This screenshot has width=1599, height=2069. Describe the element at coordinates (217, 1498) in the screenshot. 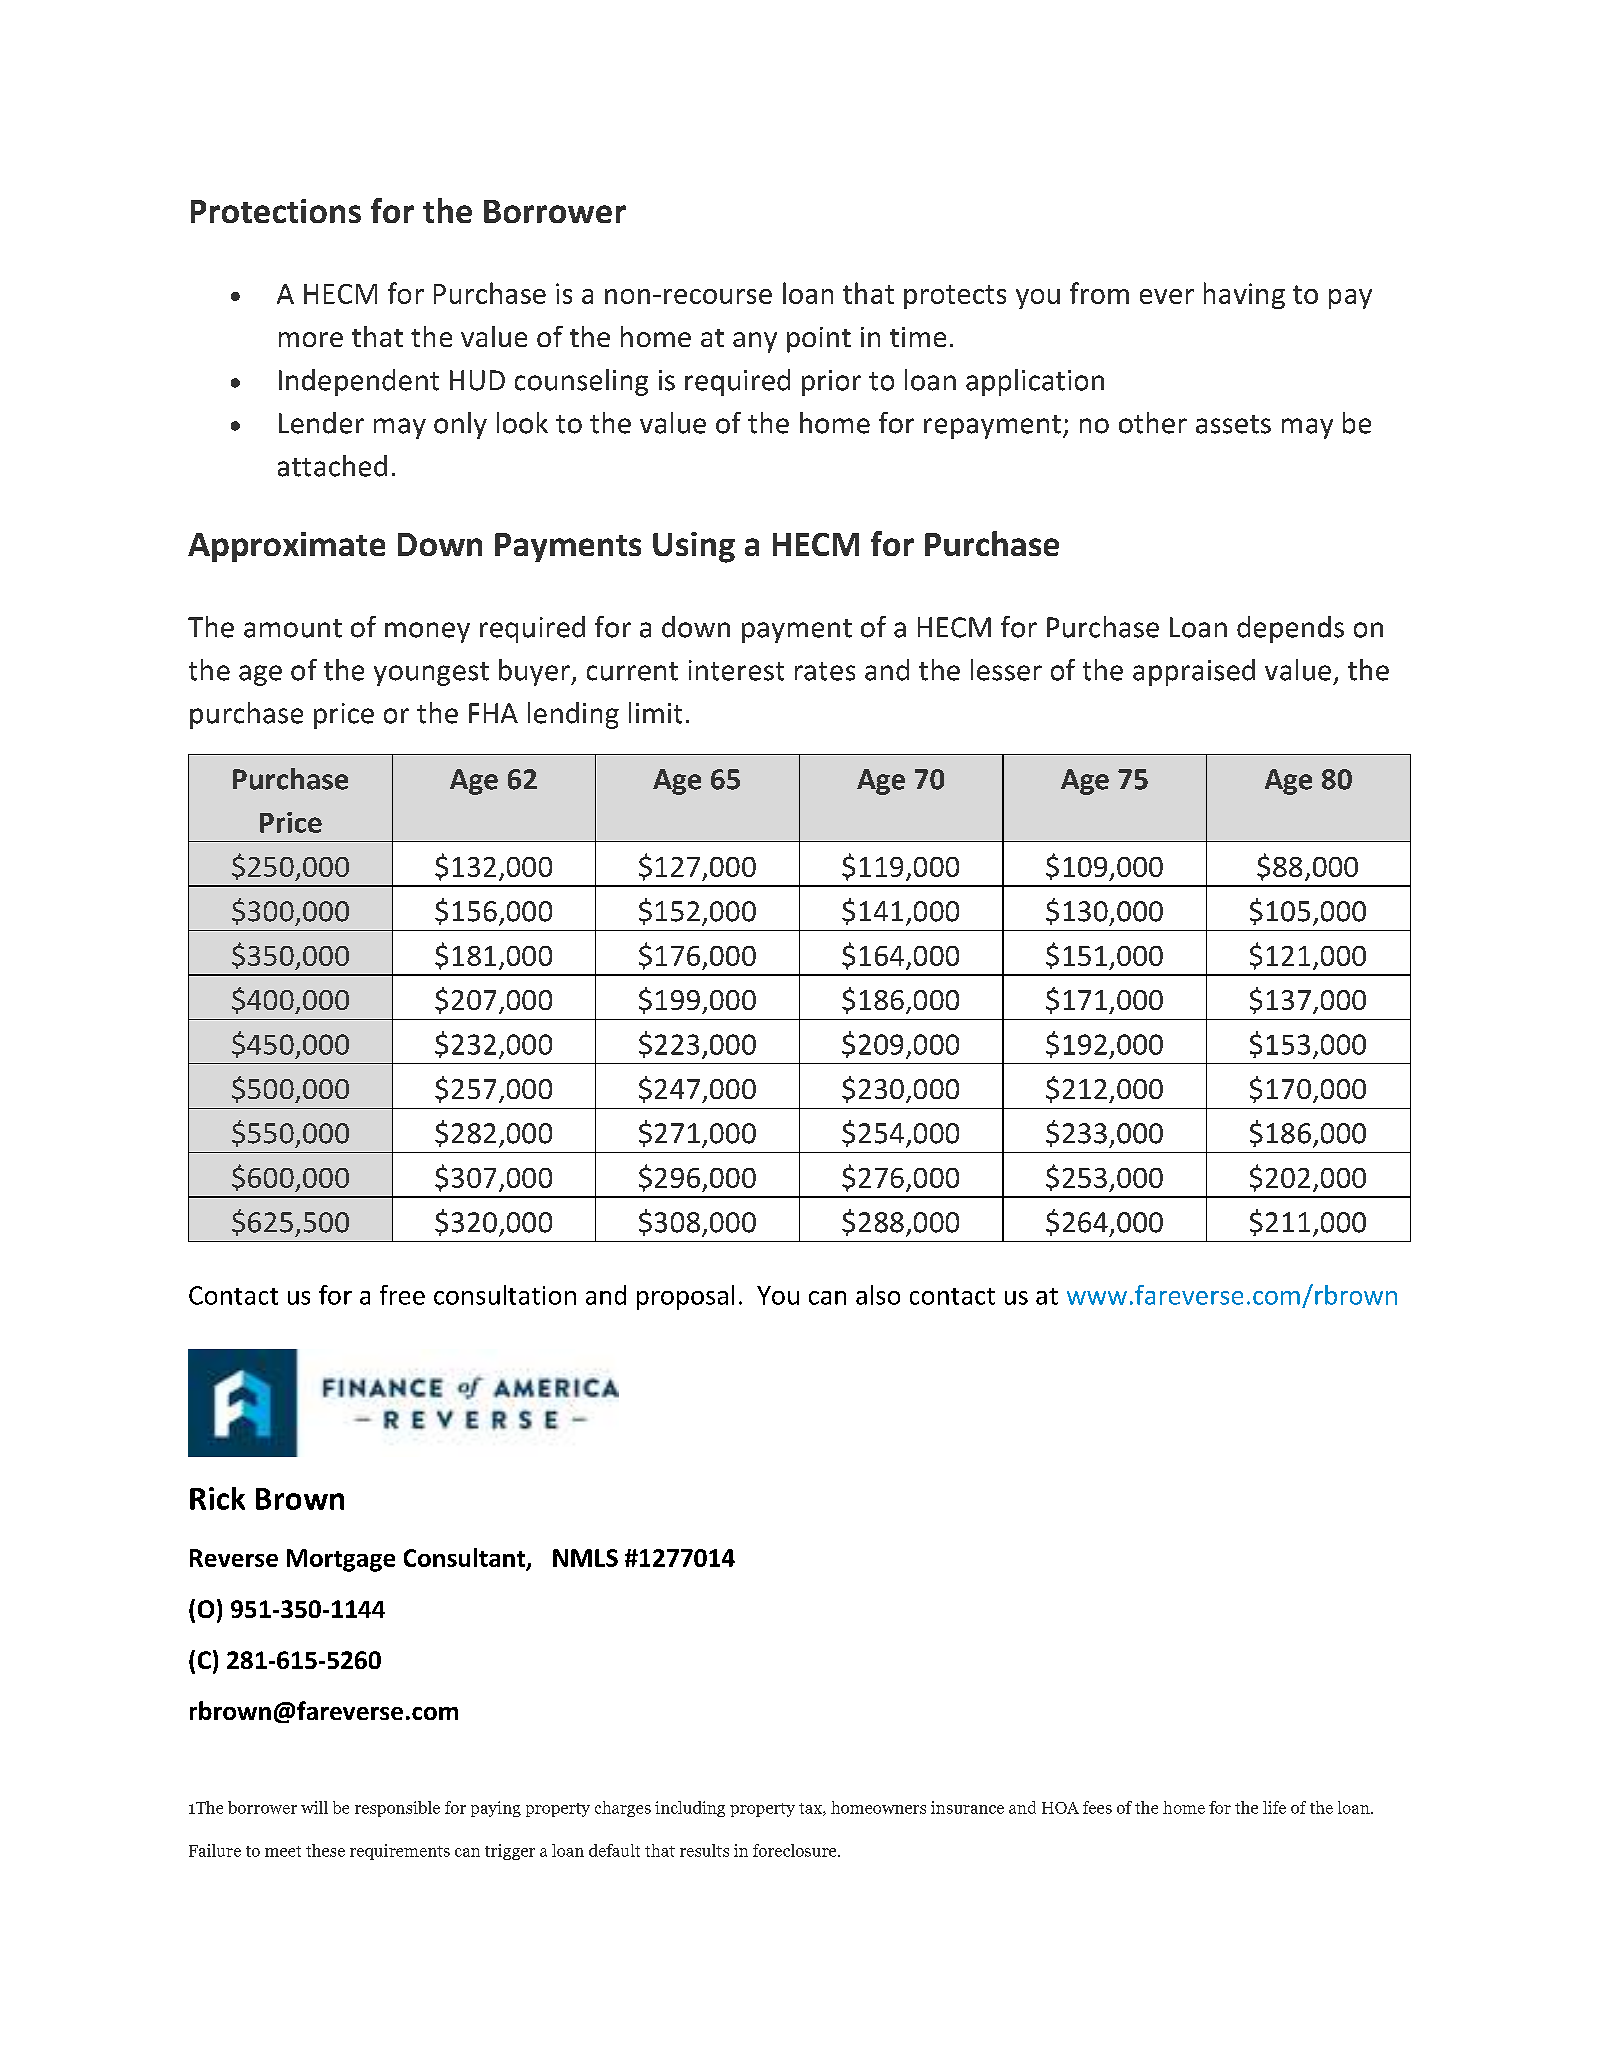

I see `Rick` at that location.
